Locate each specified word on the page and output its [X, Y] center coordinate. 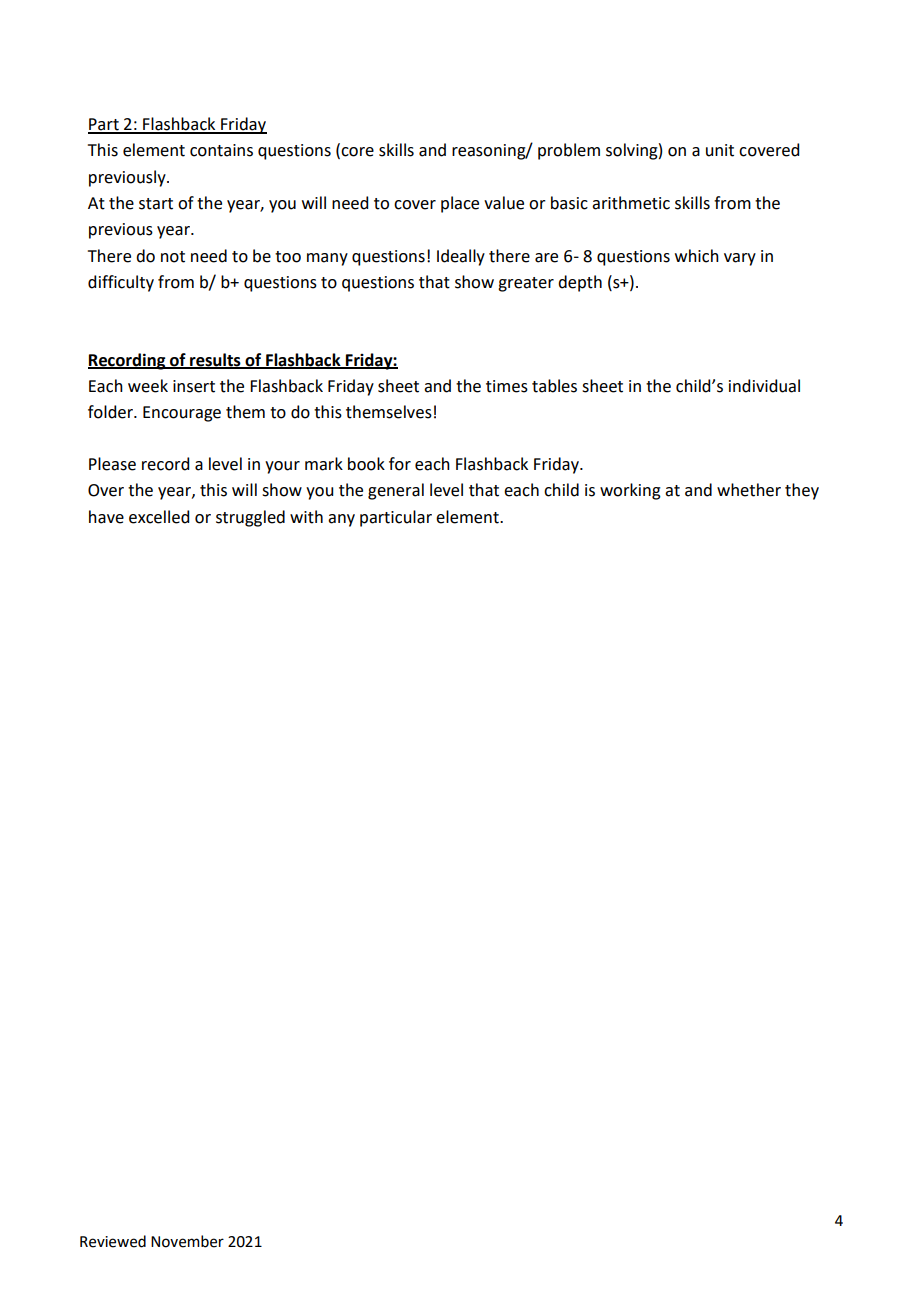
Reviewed [113, 1241]
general [396, 491]
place [460, 204]
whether [749, 490]
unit [720, 150]
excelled [159, 517]
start [156, 204]
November [187, 1241]
